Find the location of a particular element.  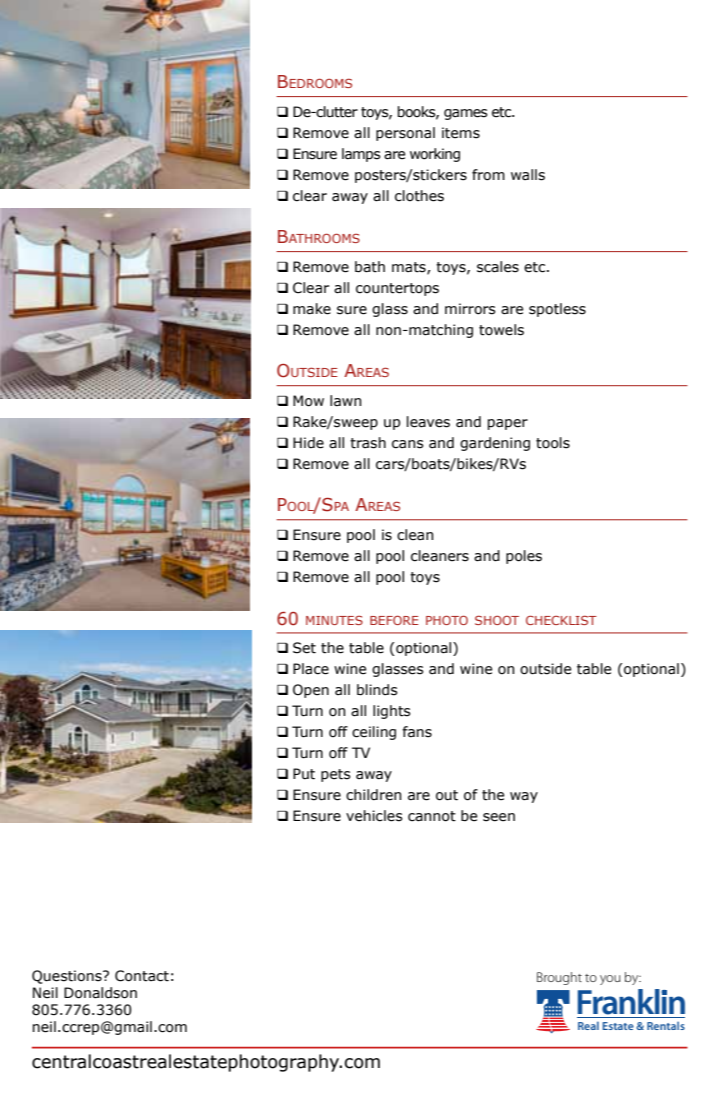

Set is located at coordinates (304, 648).
